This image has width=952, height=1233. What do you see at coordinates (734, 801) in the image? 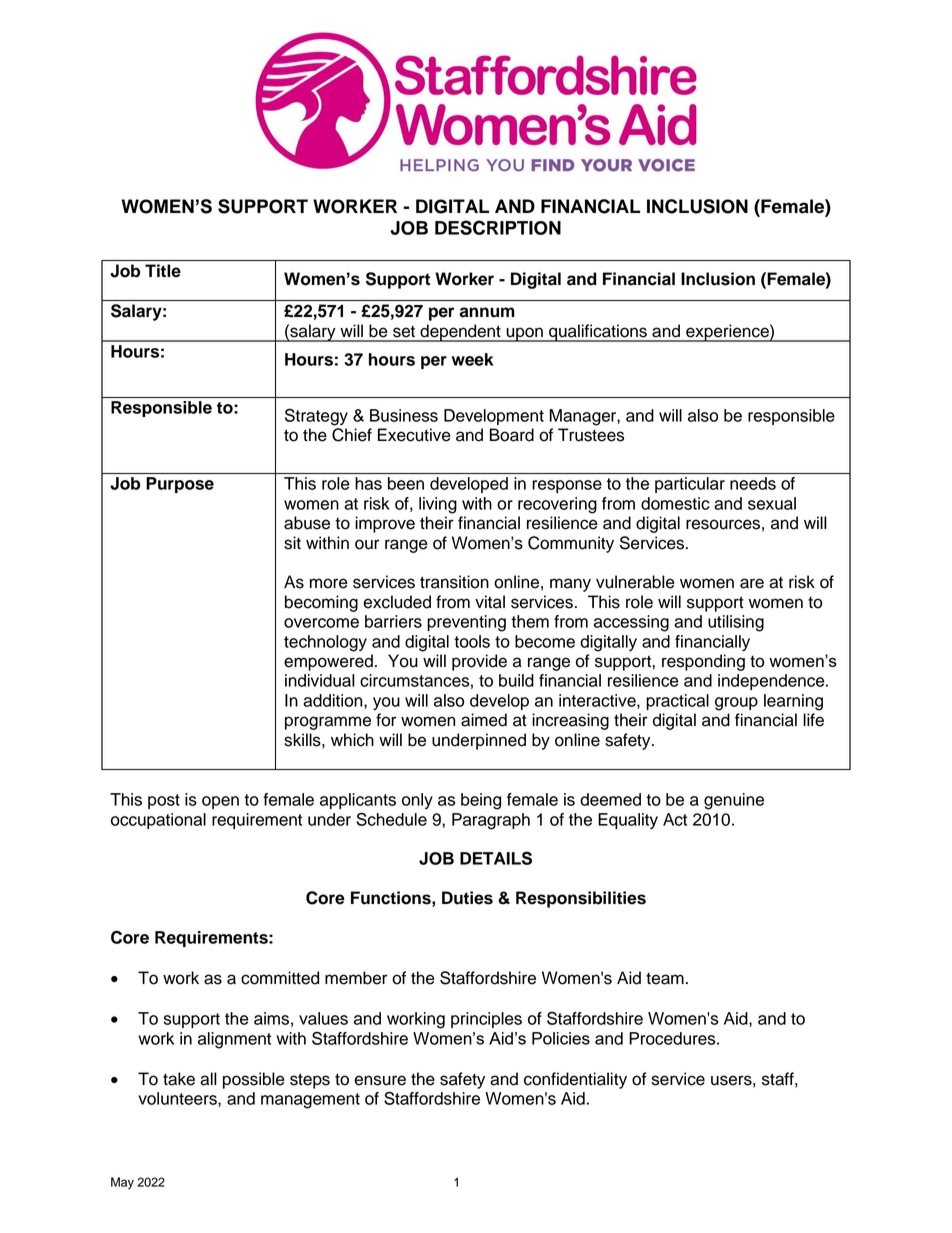
I see `genuine` at bounding box center [734, 801].
